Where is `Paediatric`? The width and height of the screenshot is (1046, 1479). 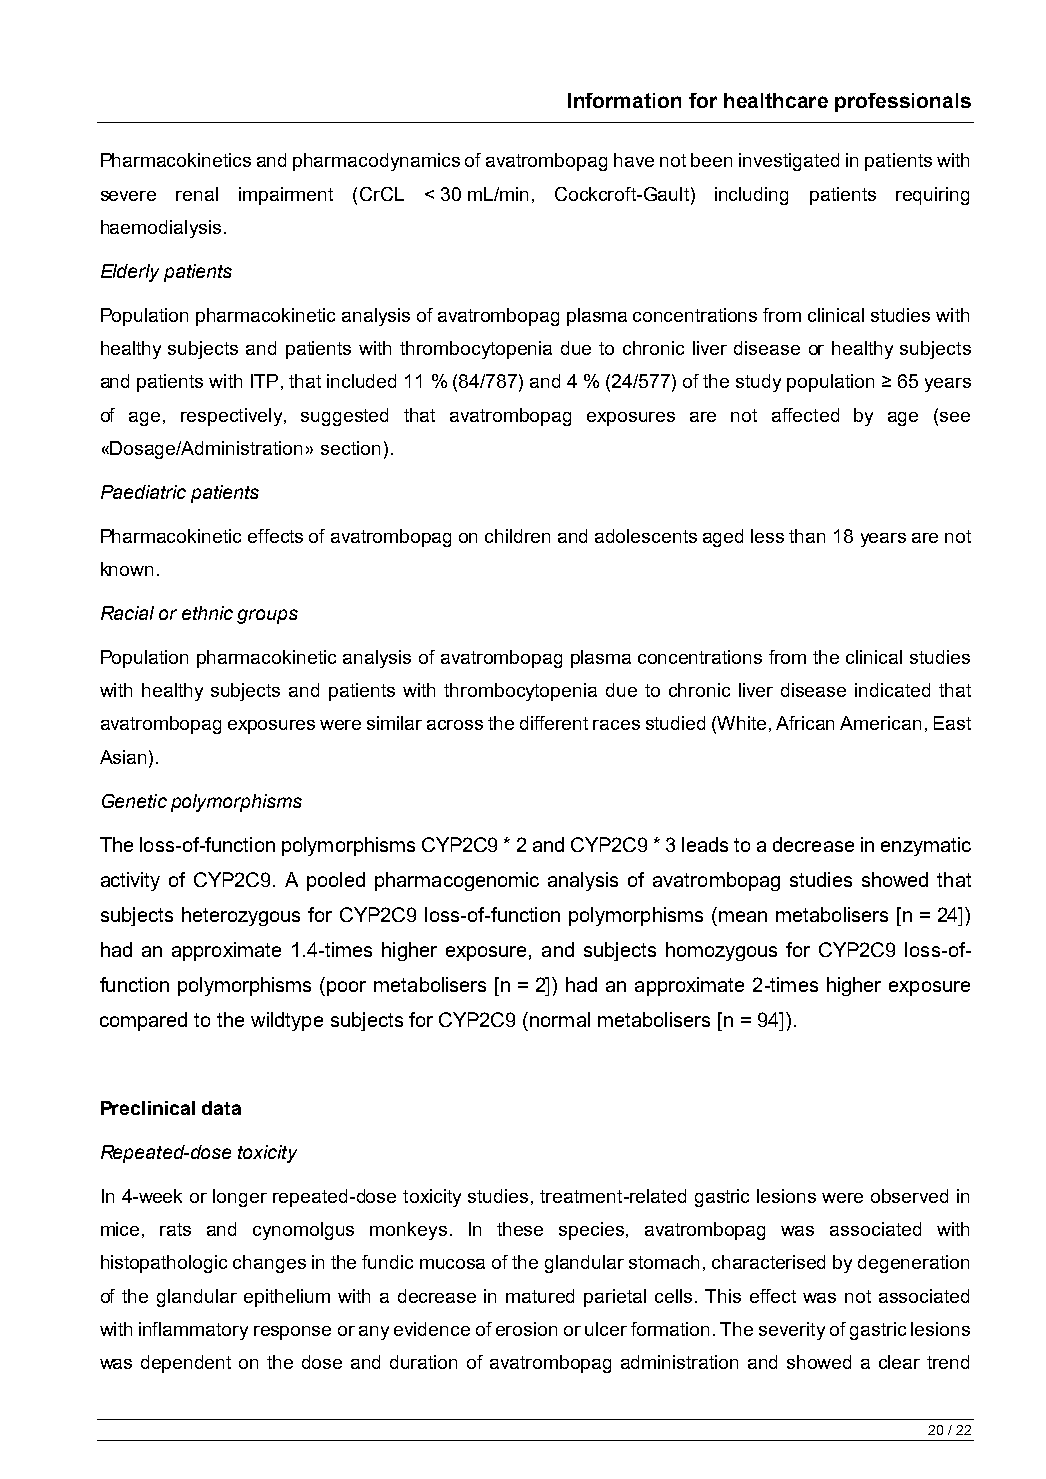
Paediatric is located at coordinates (143, 492).
